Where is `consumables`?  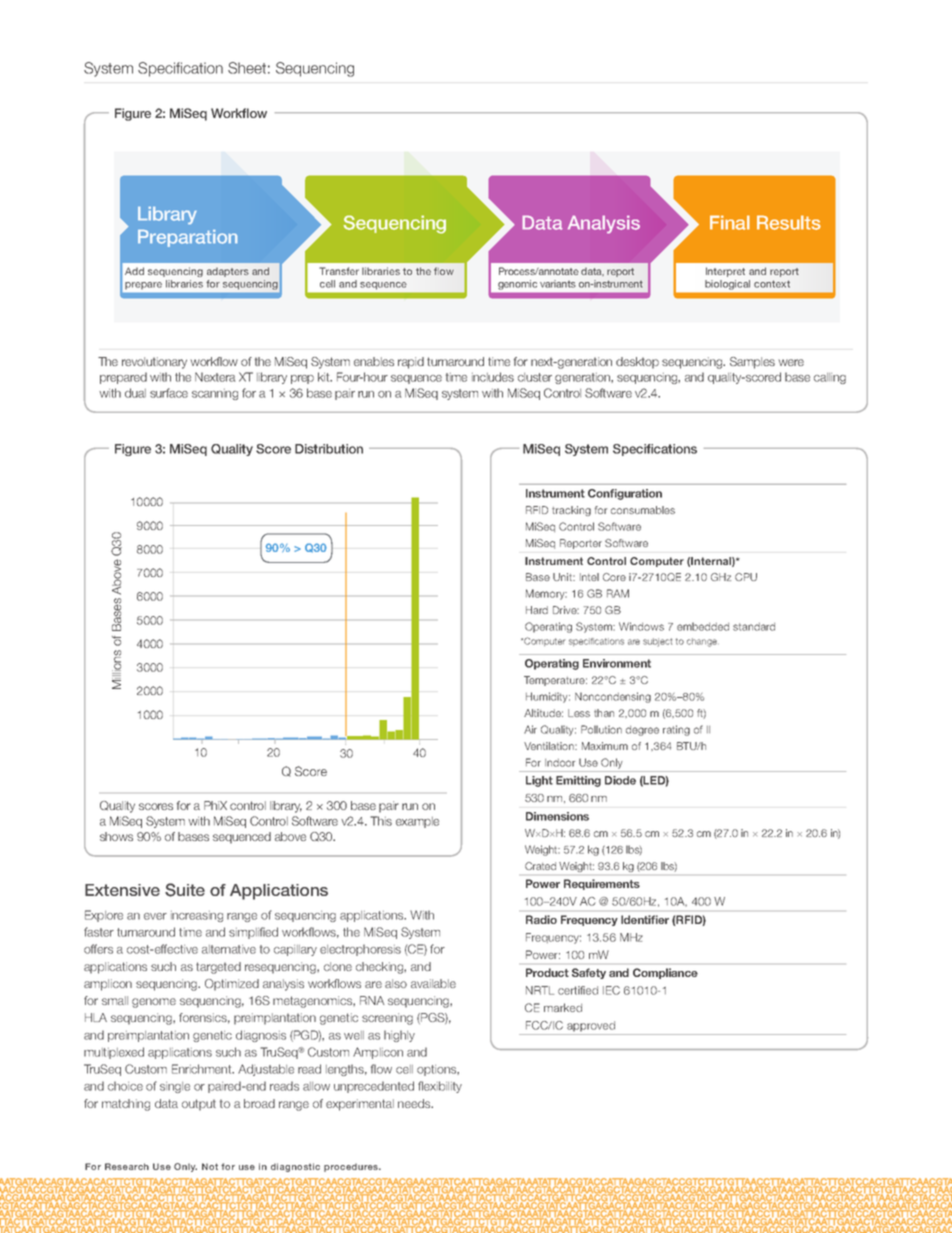
consumables is located at coordinates (643, 510).
